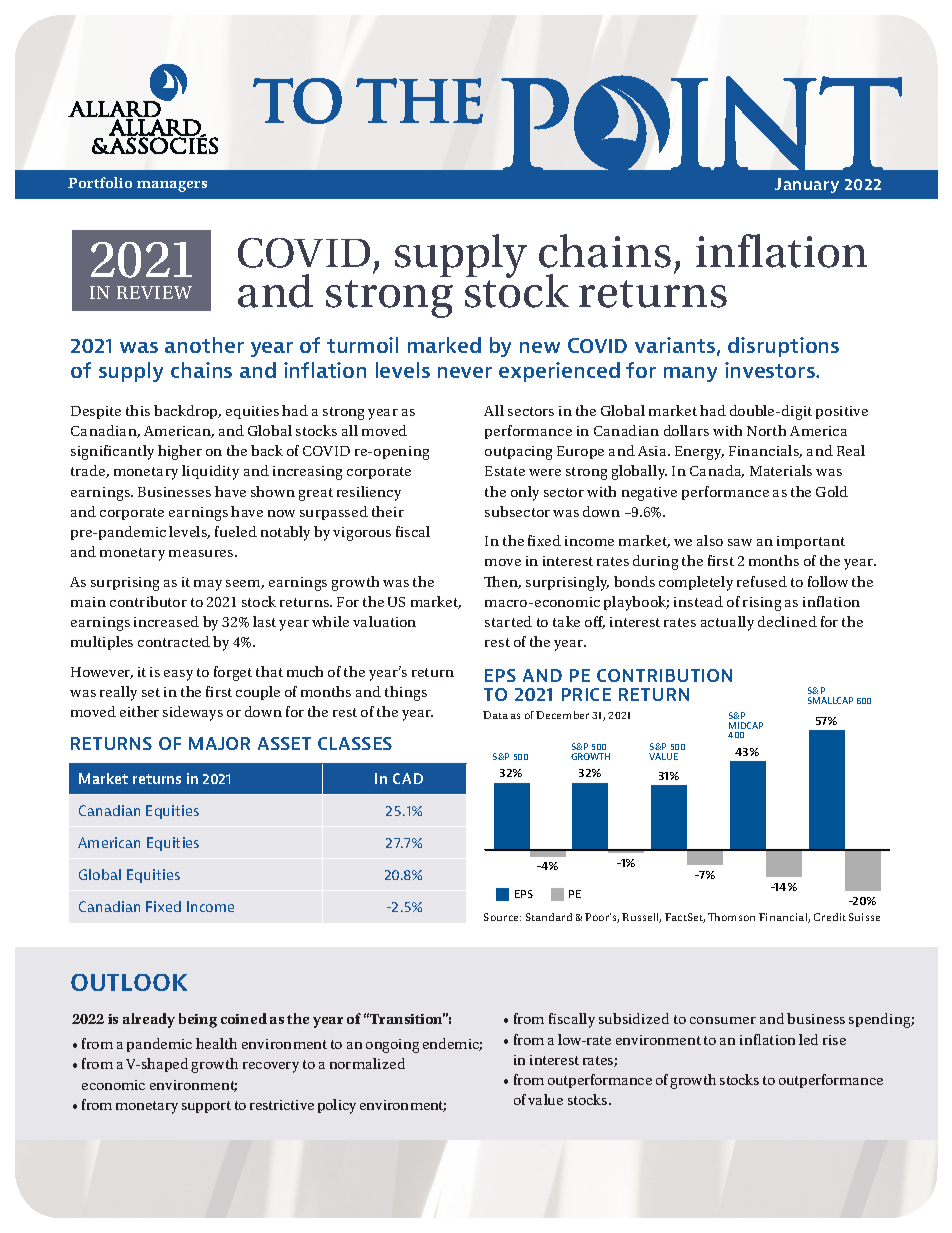 The width and height of the screenshot is (952, 1233). What do you see at coordinates (172, 186) in the screenshot?
I see `managers` at bounding box center [172, 186].
